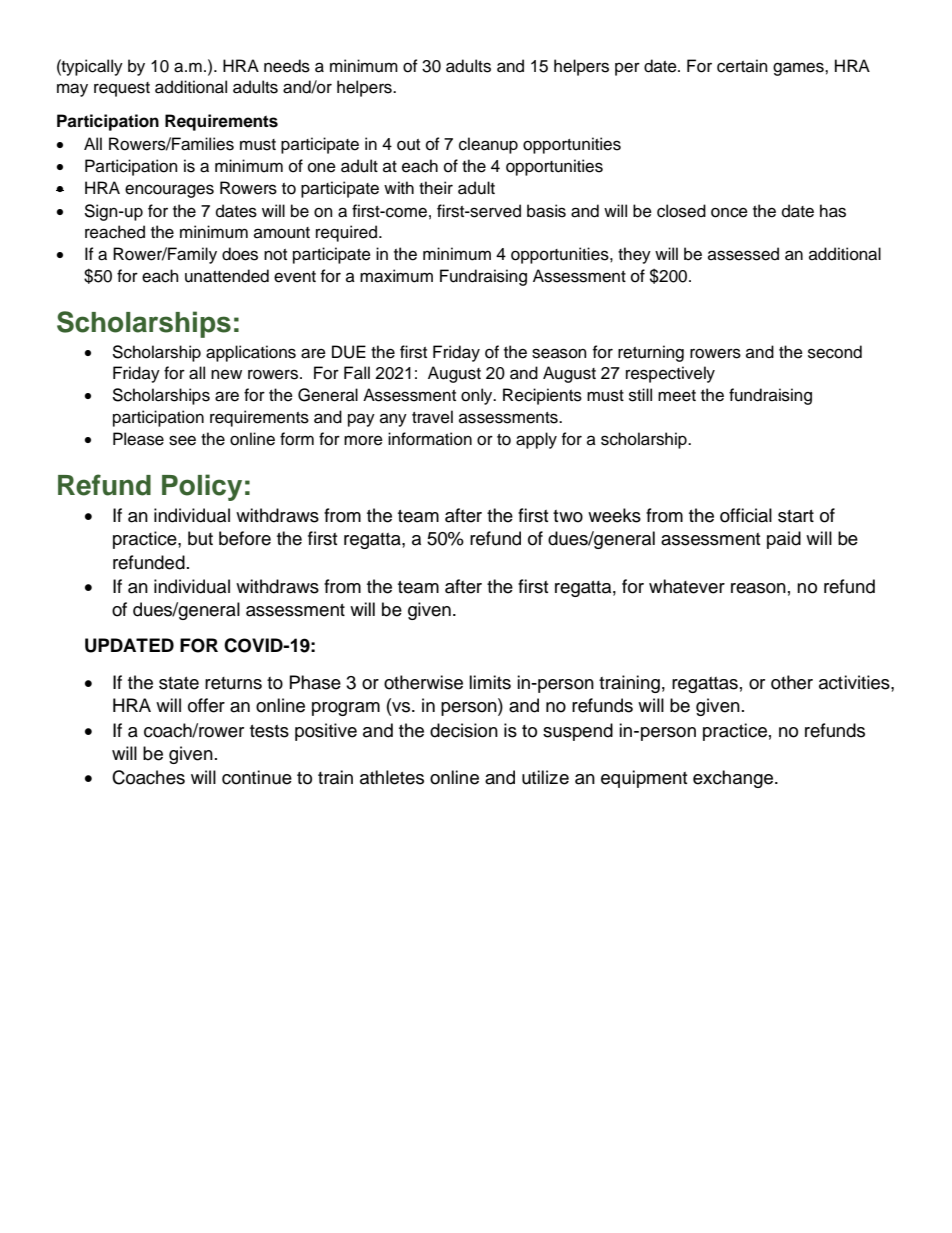 The height and width of the screenshot is (1233, 952). What do you see at coordinates (746, 515) in the screenshot?
I see `official` at bounding box center [746, 515].
